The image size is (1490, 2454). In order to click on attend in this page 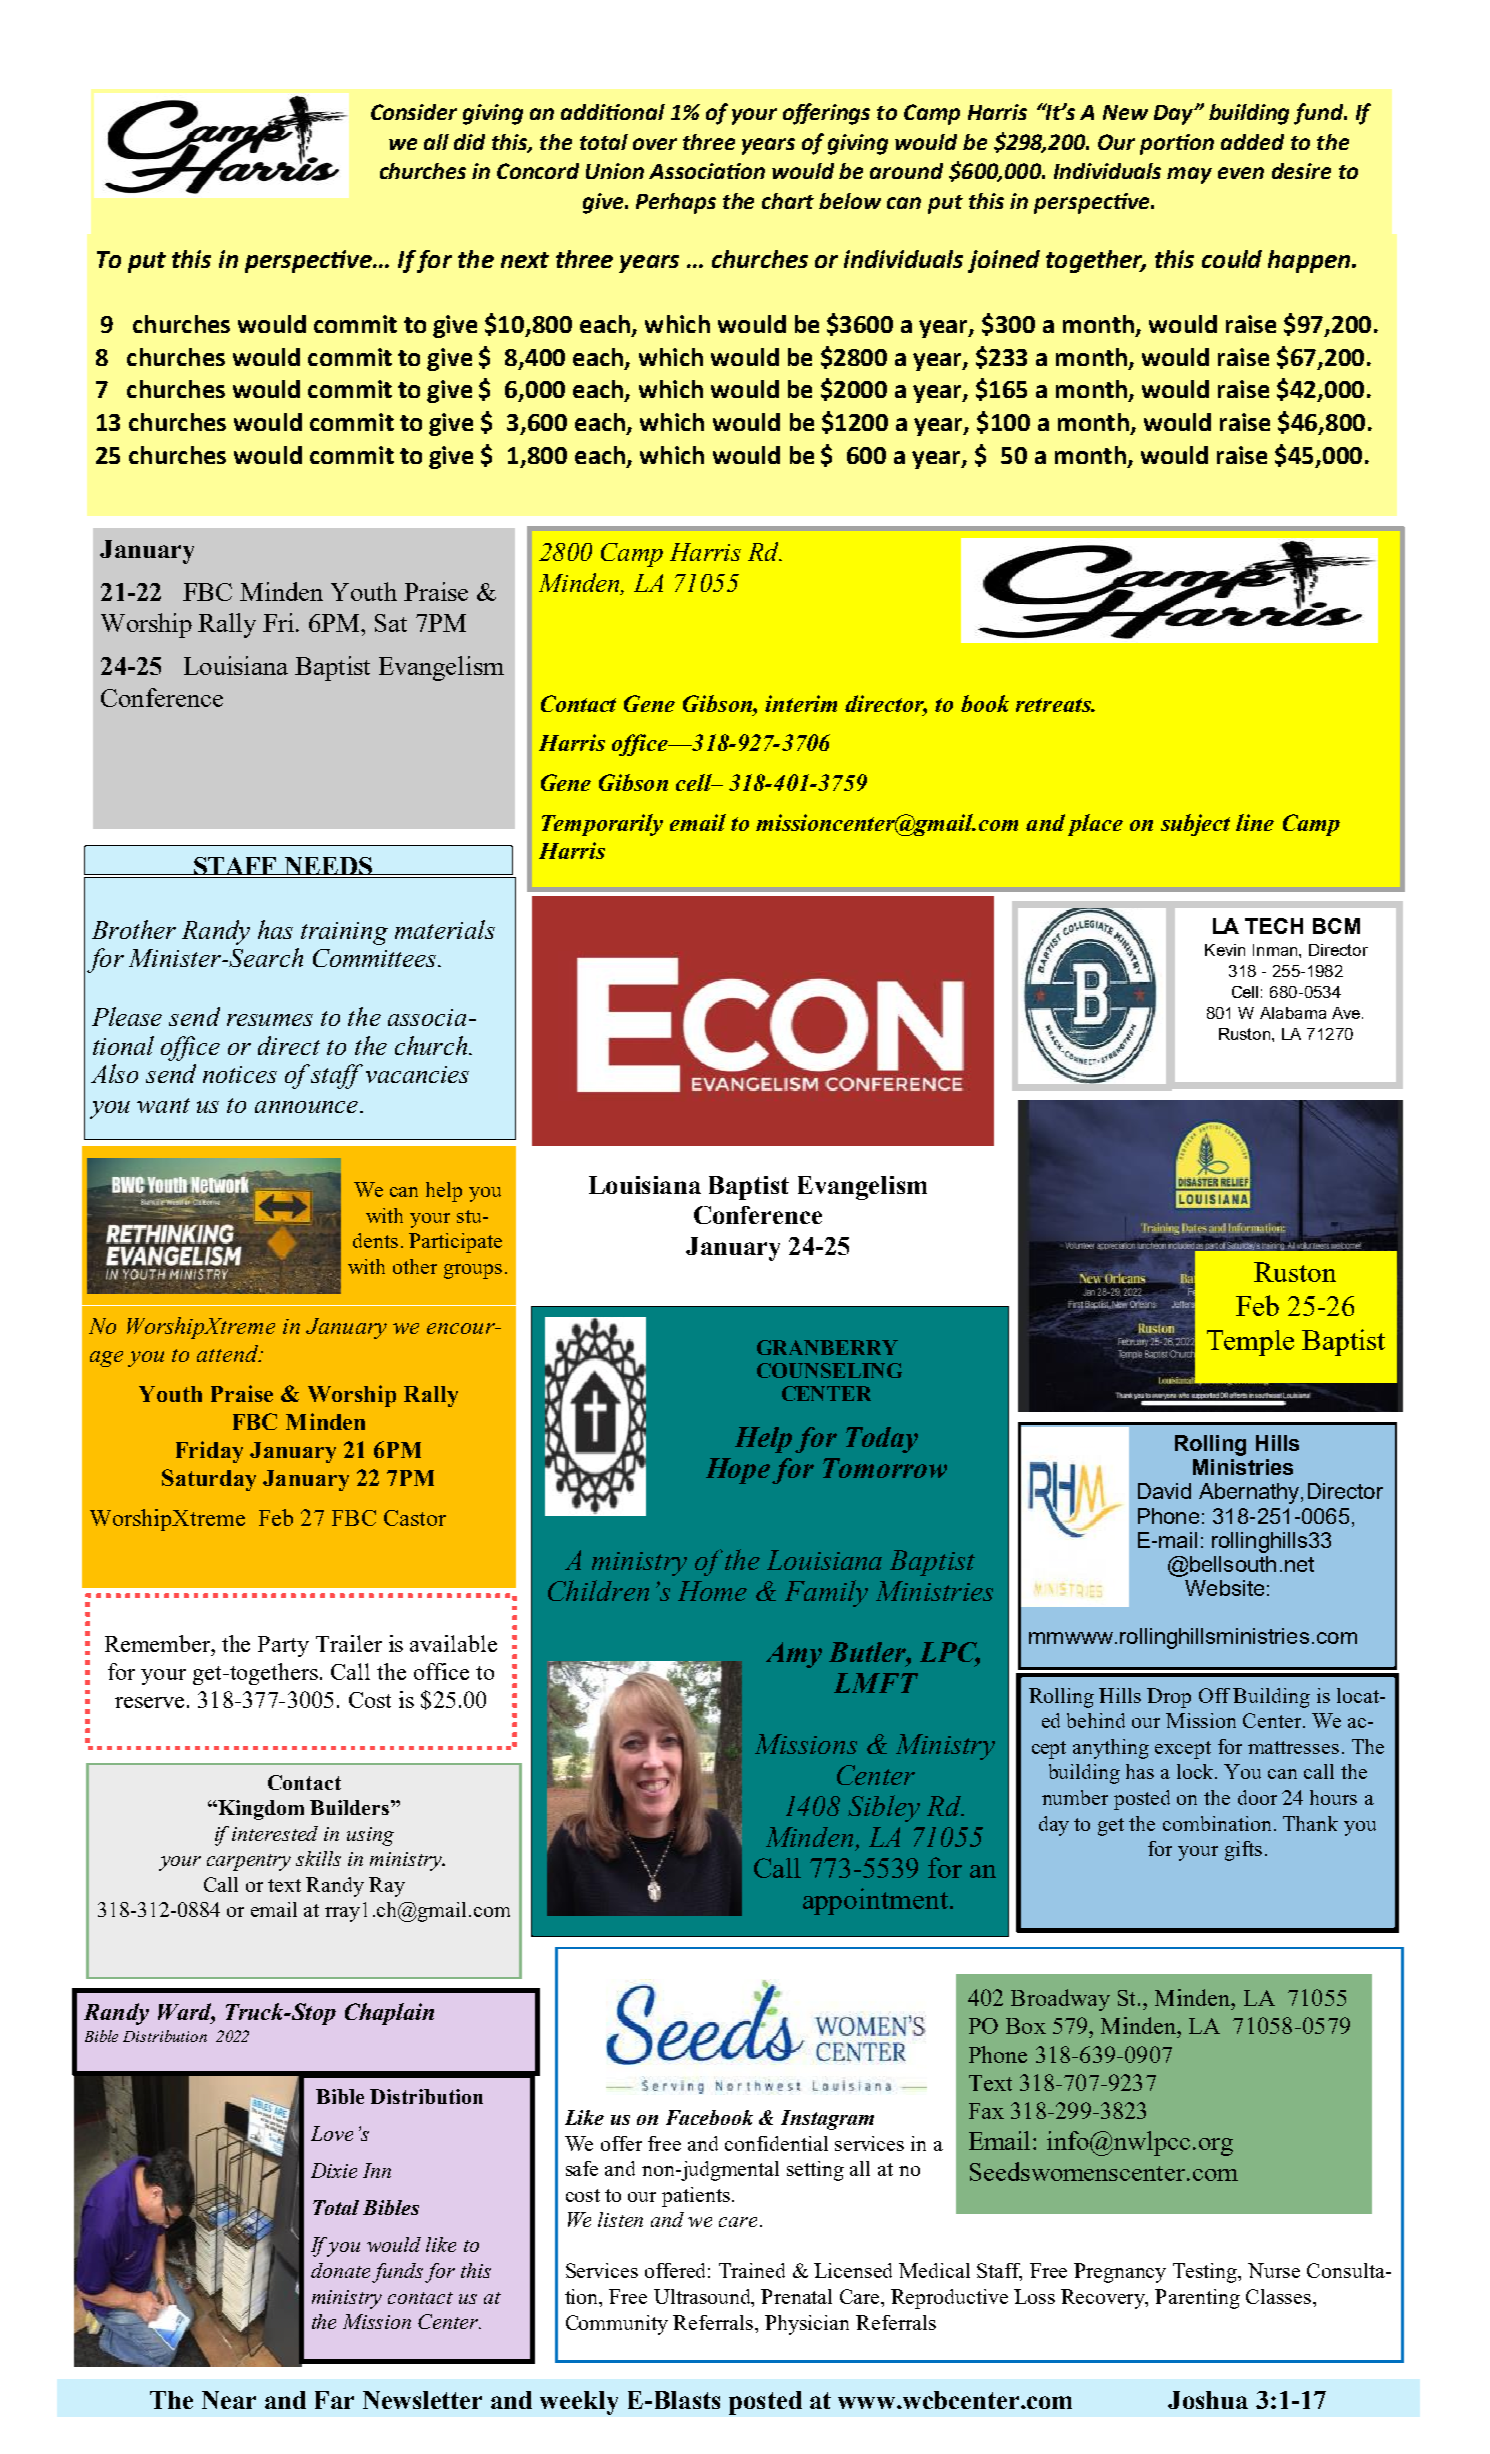, I will do `click(229, 1353)`.
